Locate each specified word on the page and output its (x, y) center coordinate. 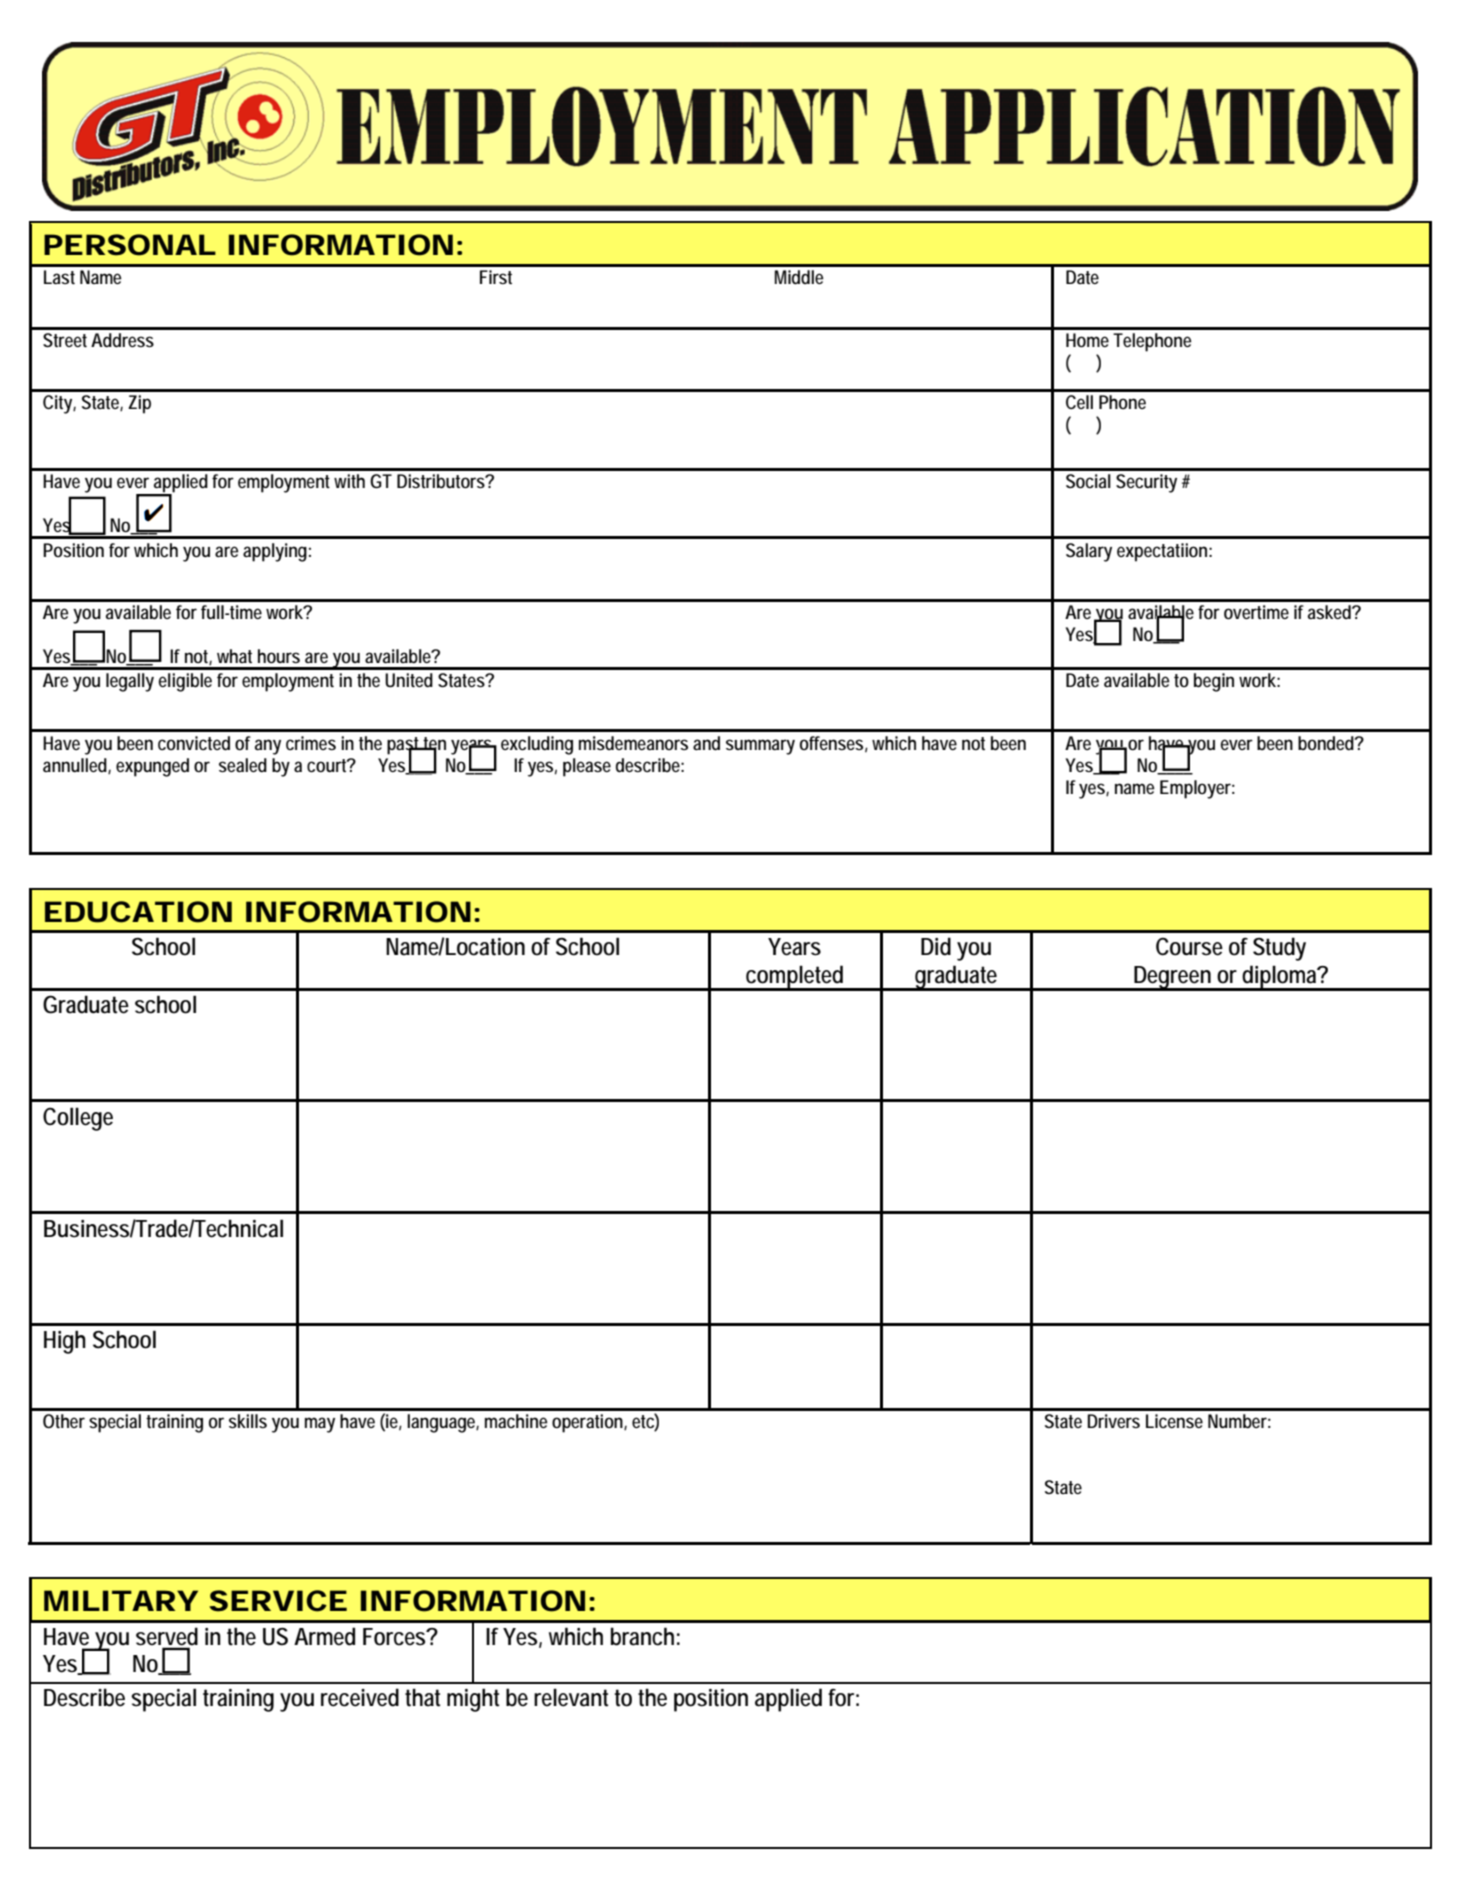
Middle (799, 277)
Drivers (1113, 1421)
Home (1087, 340)
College (78, 1119)
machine (516, 1421)
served (167, 1637)
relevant (571, 1697)
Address (122, 340)
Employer (1197, 789)
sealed (243, 765)
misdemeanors (633, 743)
